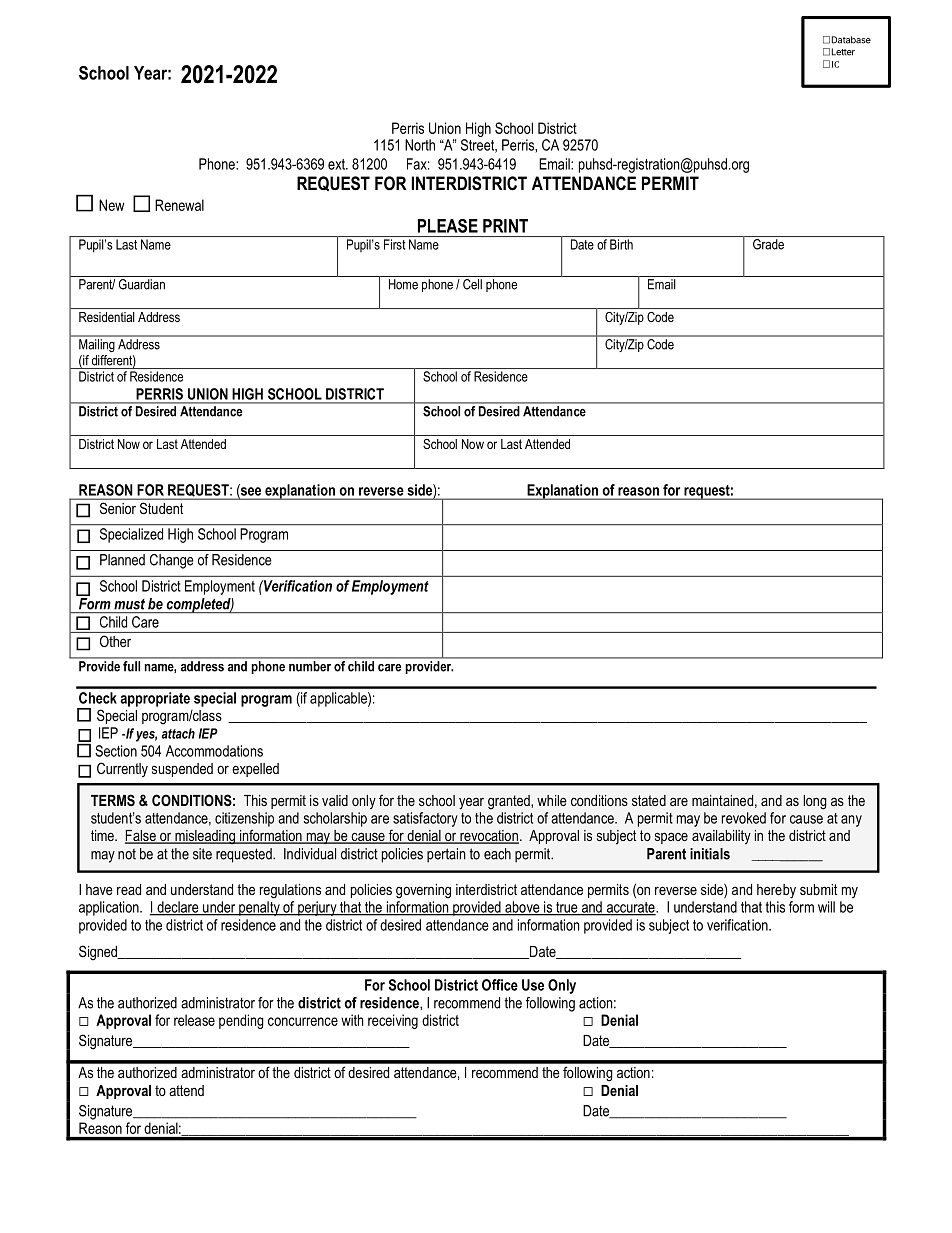  I want to click on Office, so click(500, 985).
